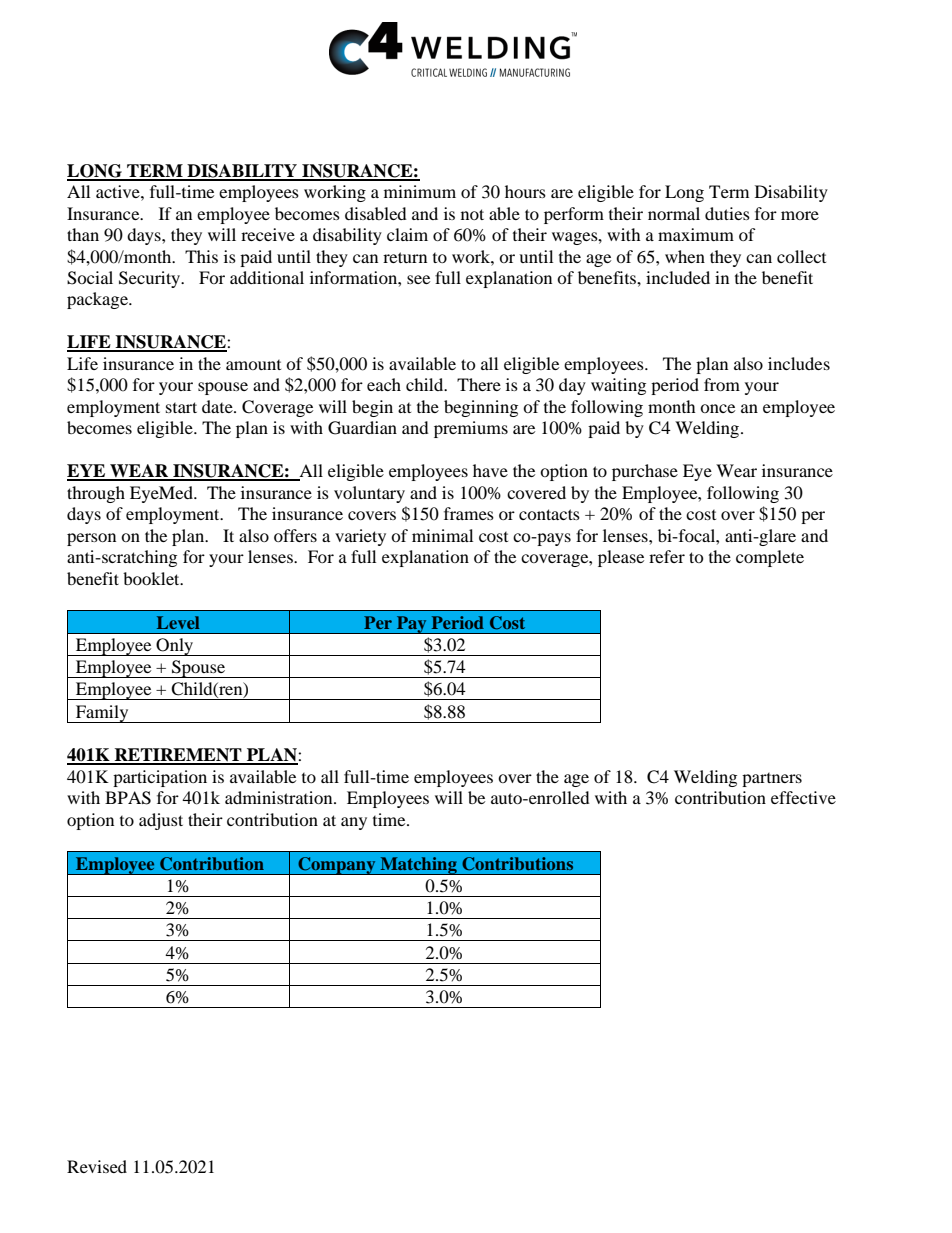  Describe the element at coordinates (803, 797) in the document. I see `effective` at that location.
